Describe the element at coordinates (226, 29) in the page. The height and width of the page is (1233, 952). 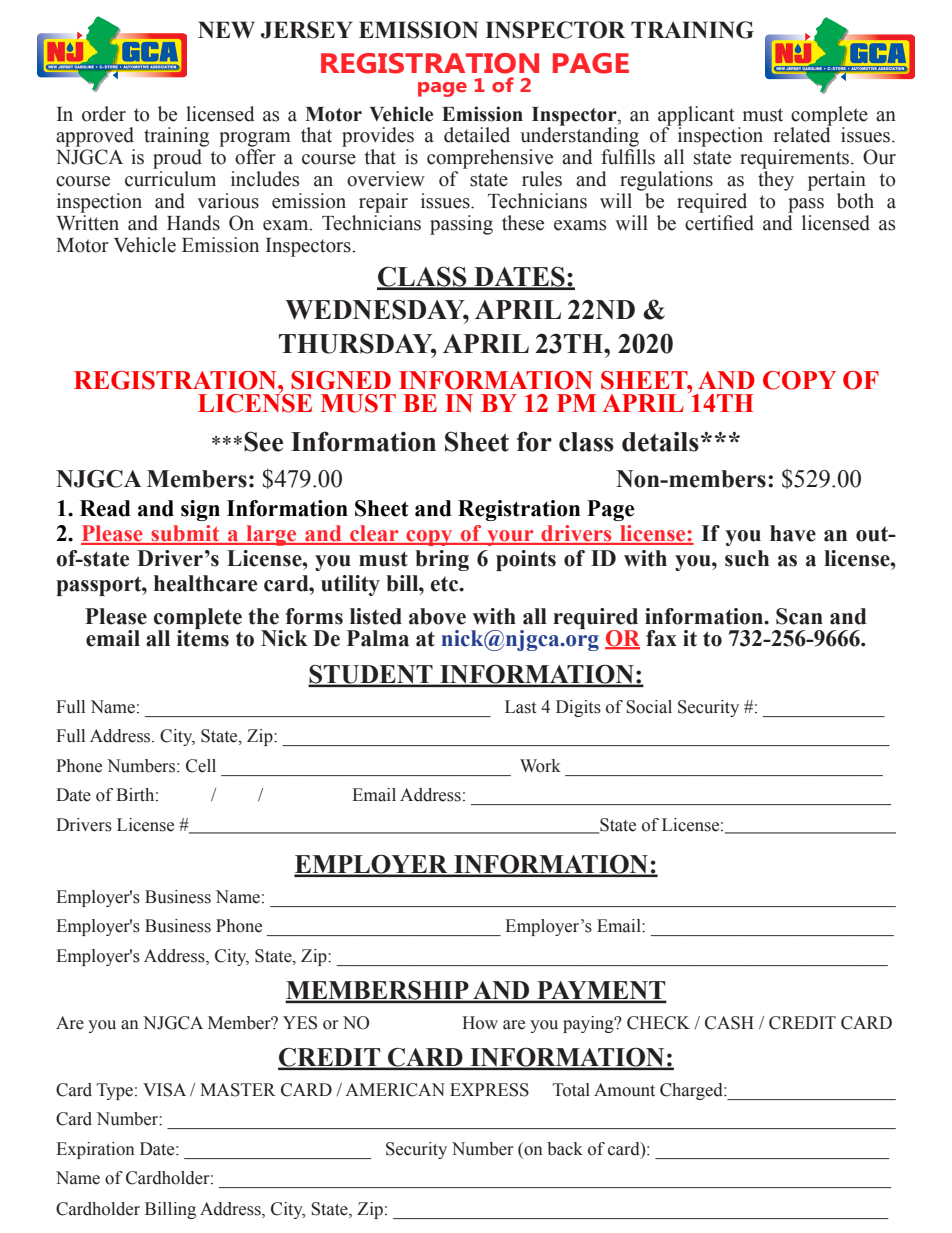
I see `NEW` at that location.
